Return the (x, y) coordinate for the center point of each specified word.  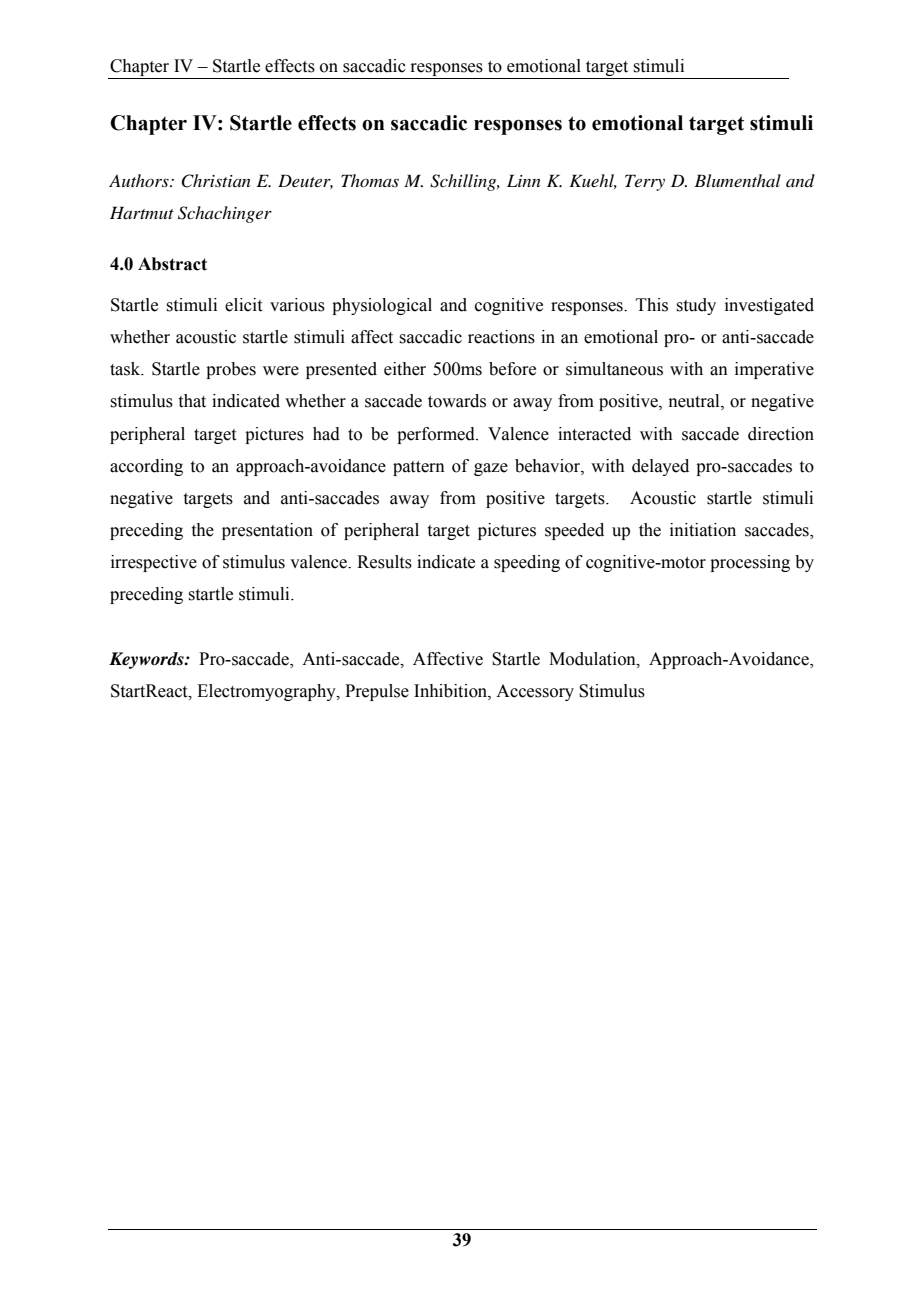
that (192, 401)
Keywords (147, 660)
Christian (216, 181)
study (696, 306)
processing (750, 563)
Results (384, 562)
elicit (243, 305)
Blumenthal (737, 180)
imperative (774, 370)
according (146, 467)
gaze (491, 469)
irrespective (154, 563)
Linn (524, 180)
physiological (382, 306)
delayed (660, 467)
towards (457, 401)
